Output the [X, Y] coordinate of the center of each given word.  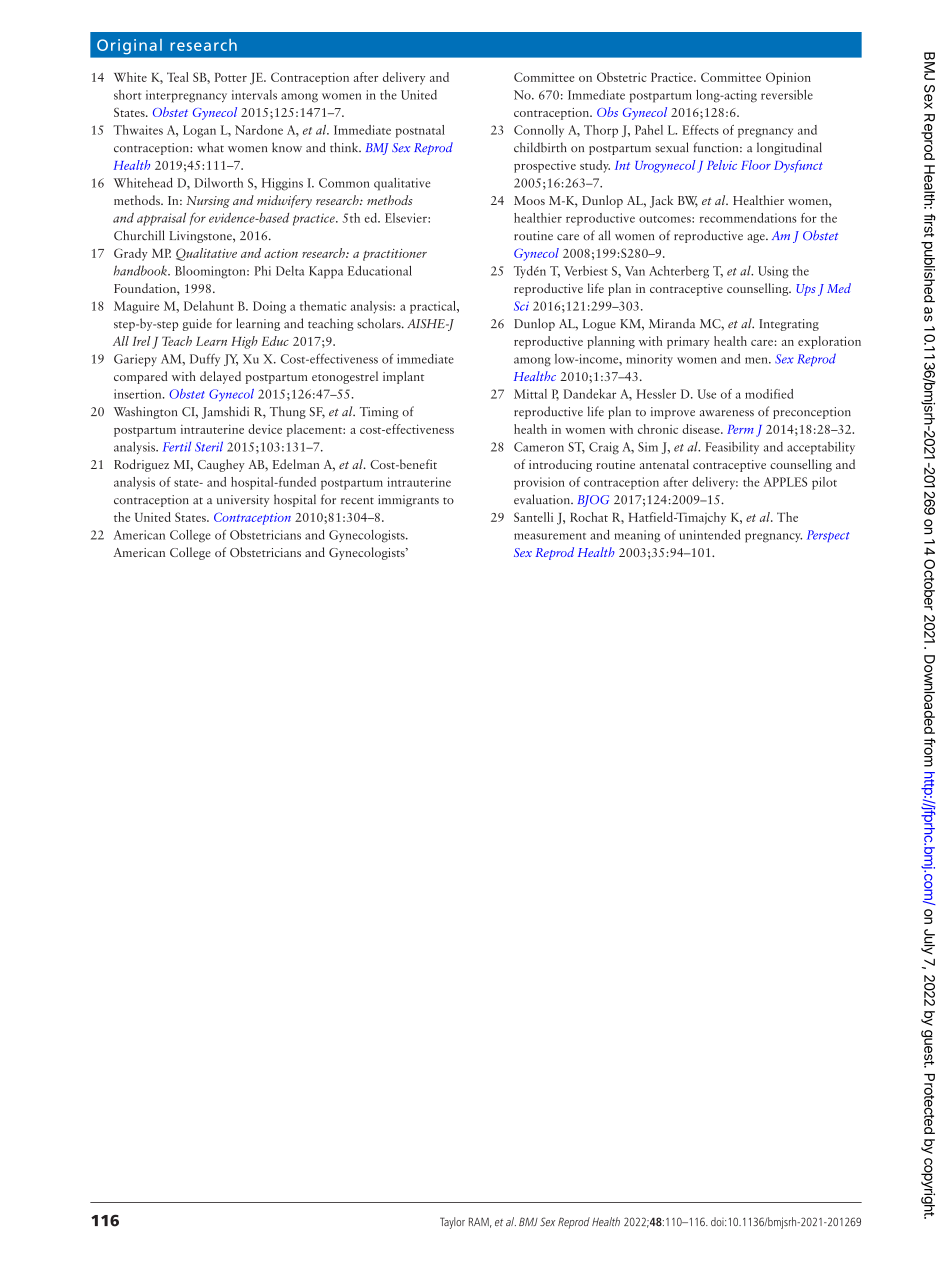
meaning [637, 536]
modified [769, 394]
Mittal [530, 394]
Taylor [452, 1223]
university [243, 501]
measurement [550, 536]
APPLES [785, 482]
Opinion [788, 78]
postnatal [420, 131]
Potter [231, 77]
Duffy [205, 360]
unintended [710, 535]
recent [357, 501]
